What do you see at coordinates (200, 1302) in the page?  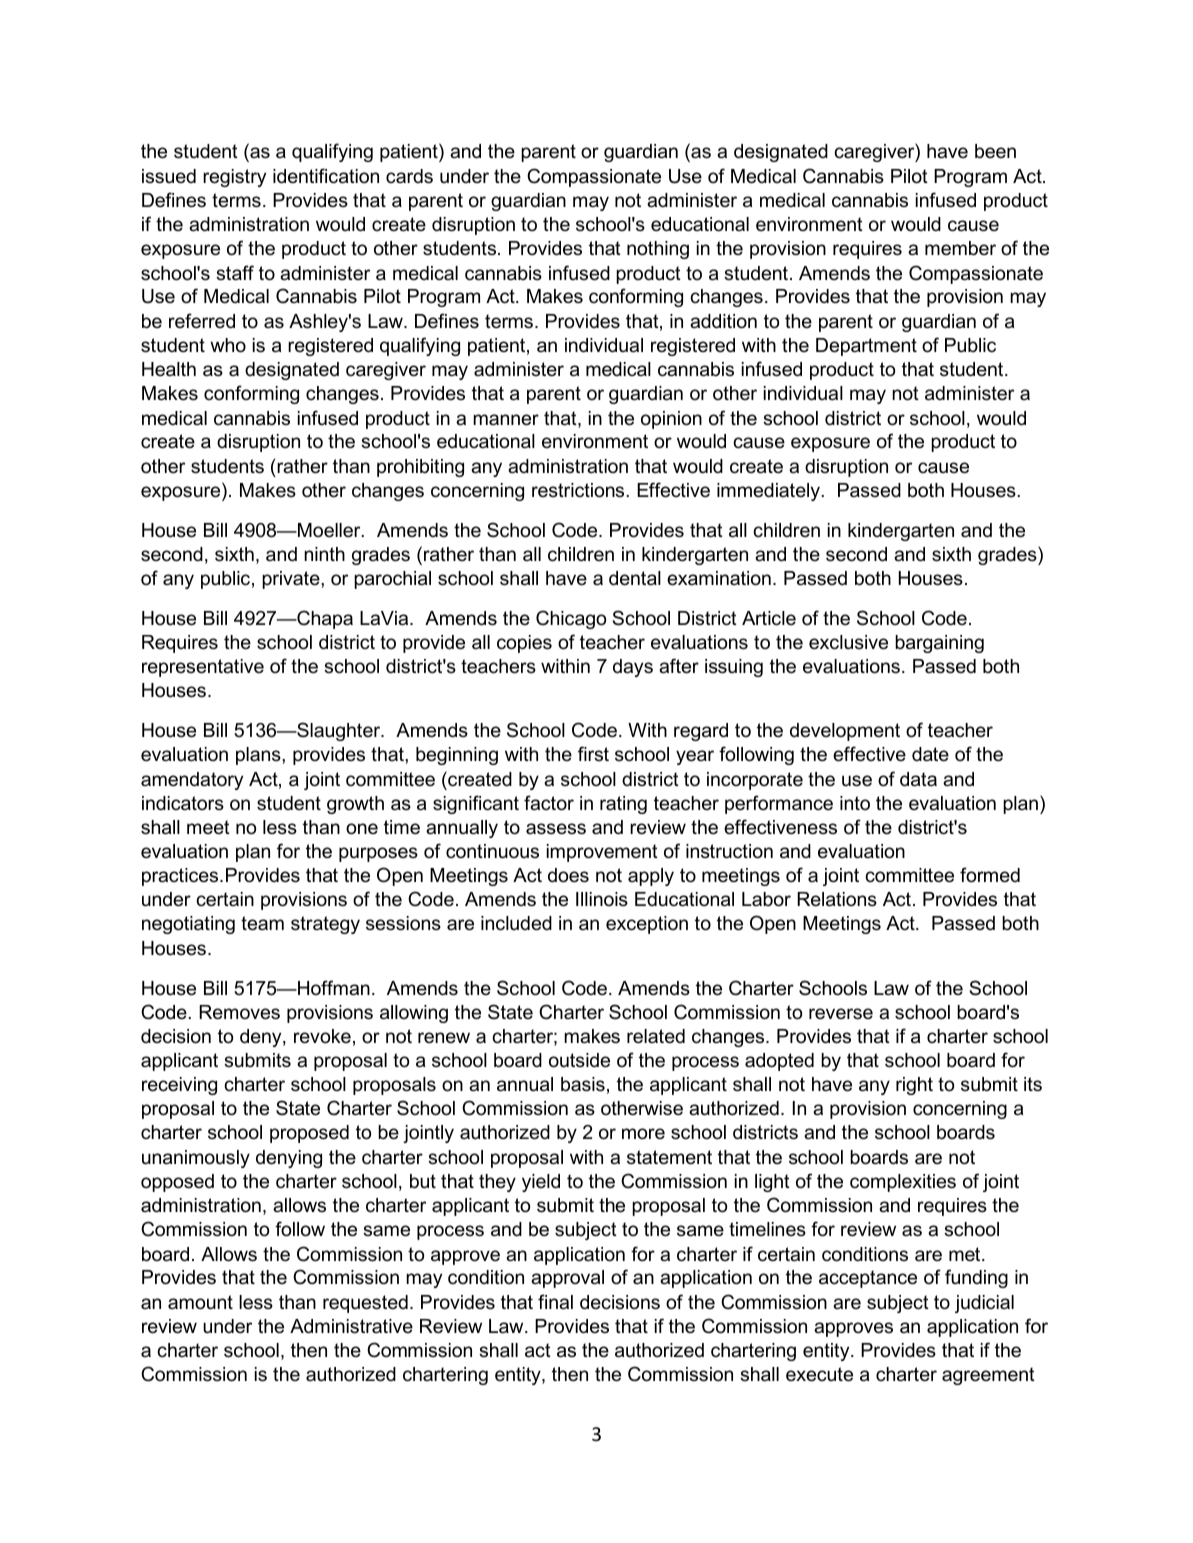 I see `amount` at bounding box center [200, 1302].
